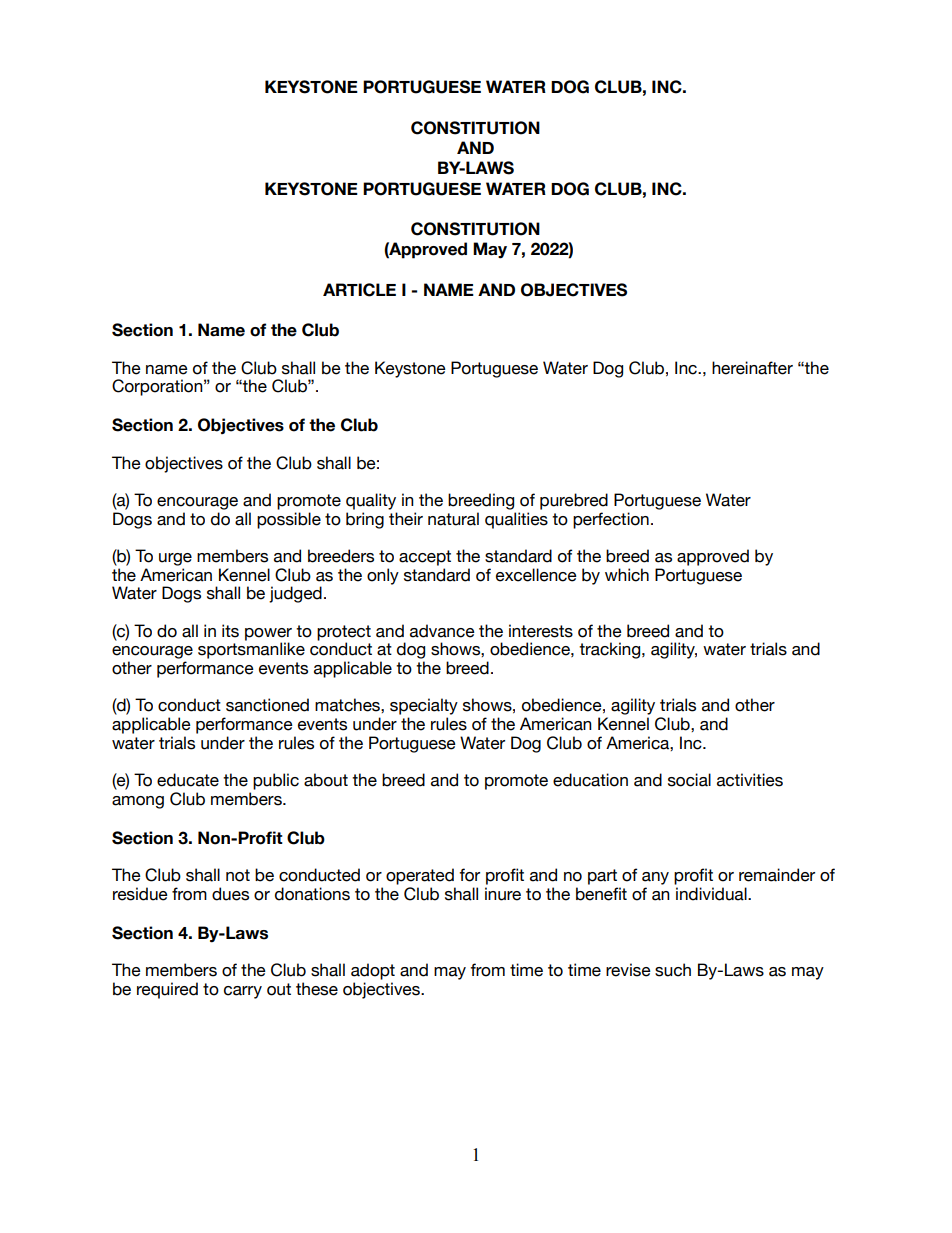 This screenshot has width=952, height=1233. What do you see at coordinates (373, 971) in the screenshot?
I see `adopt` at bounding box center [373, 971].
